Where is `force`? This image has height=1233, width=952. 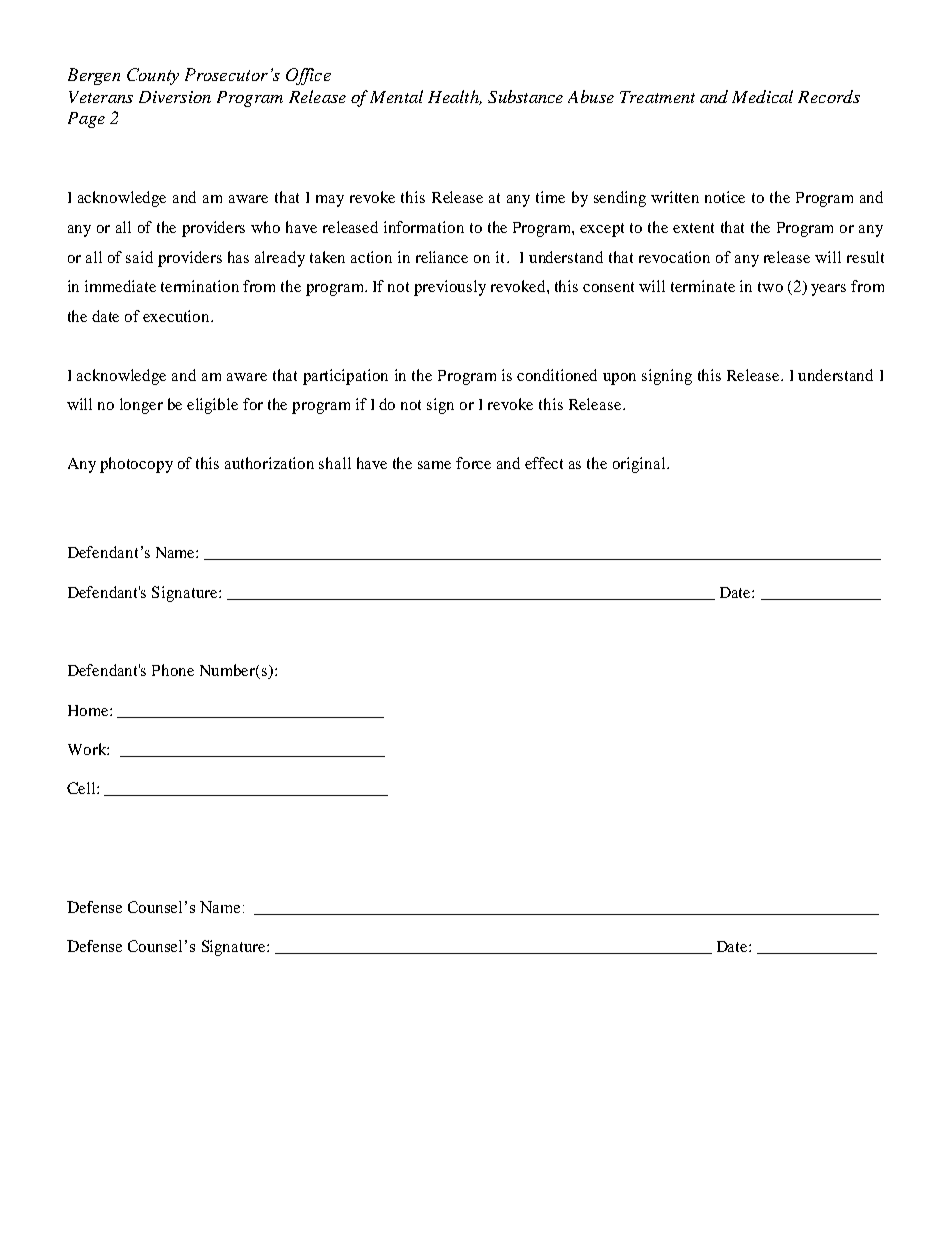 force is located at coordinates (473, 463).
